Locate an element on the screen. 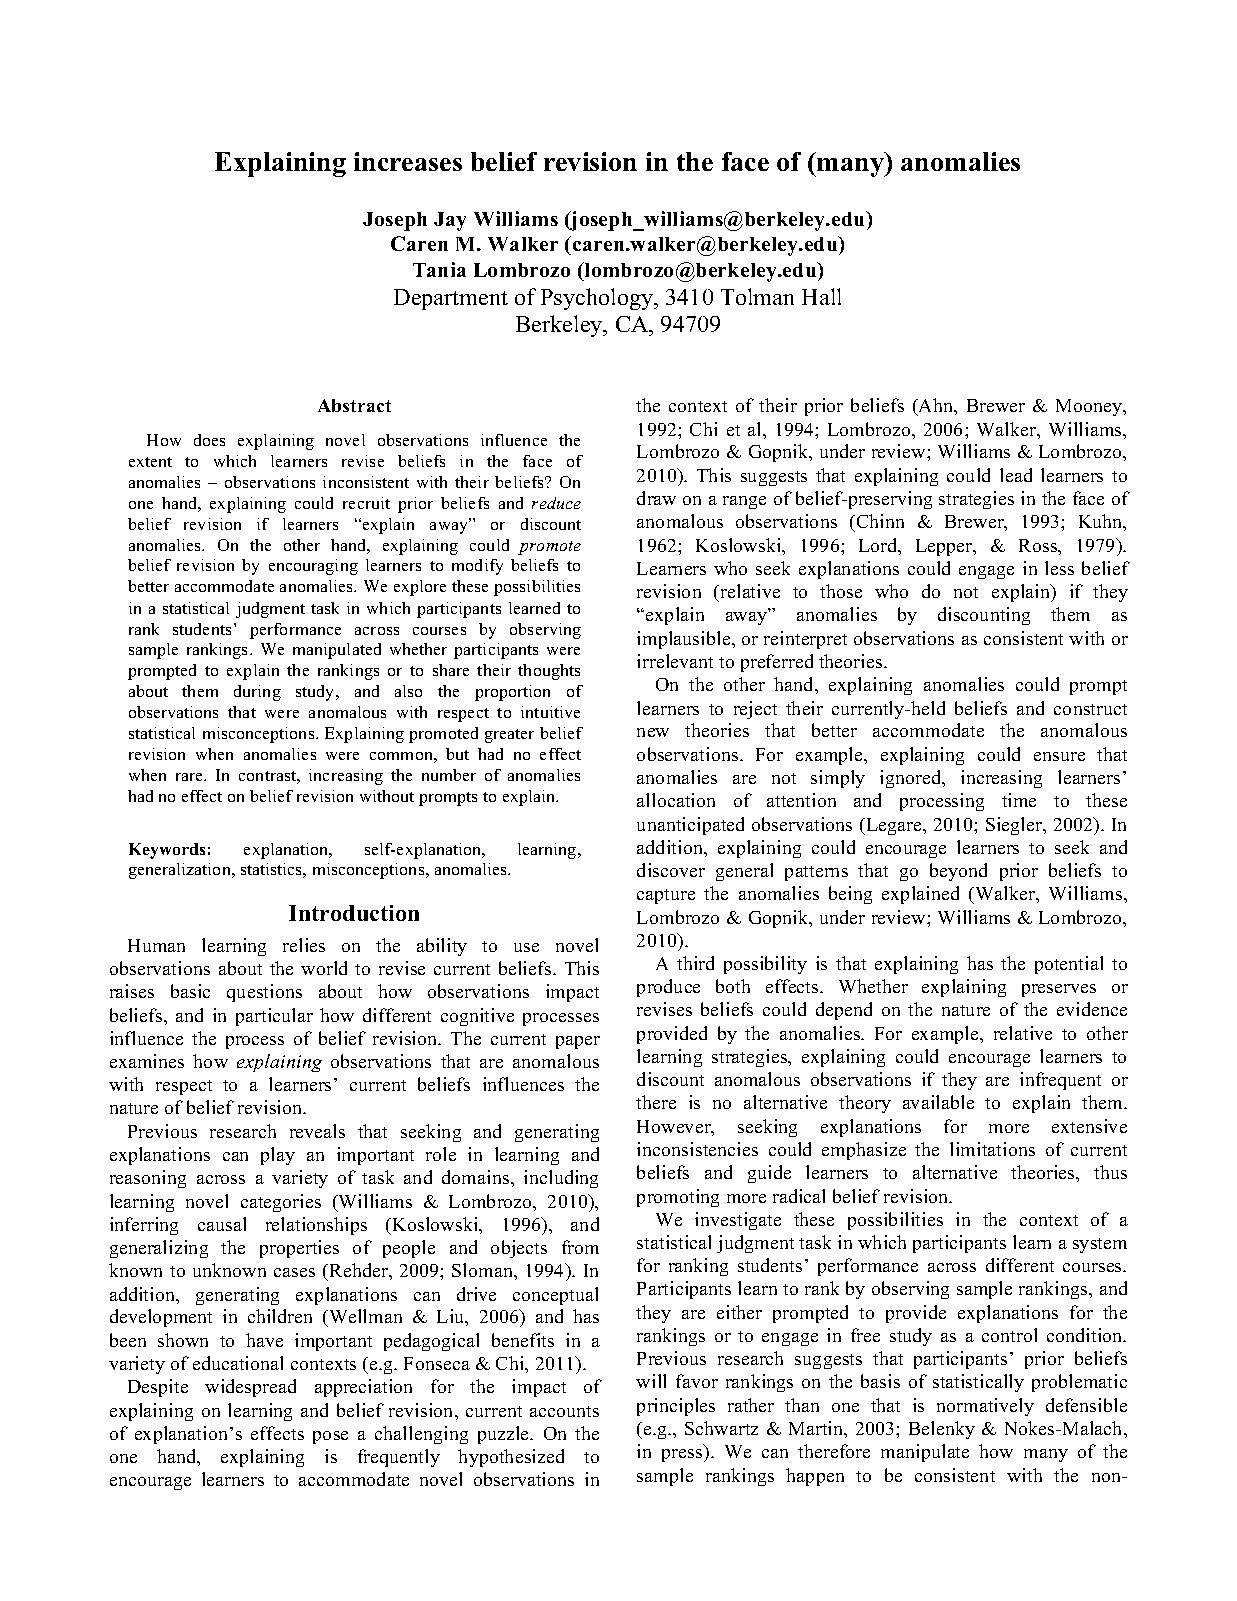 The height and width of the screenshot is (1601, 1237). widespread is located at coordinates (250, 1388).
